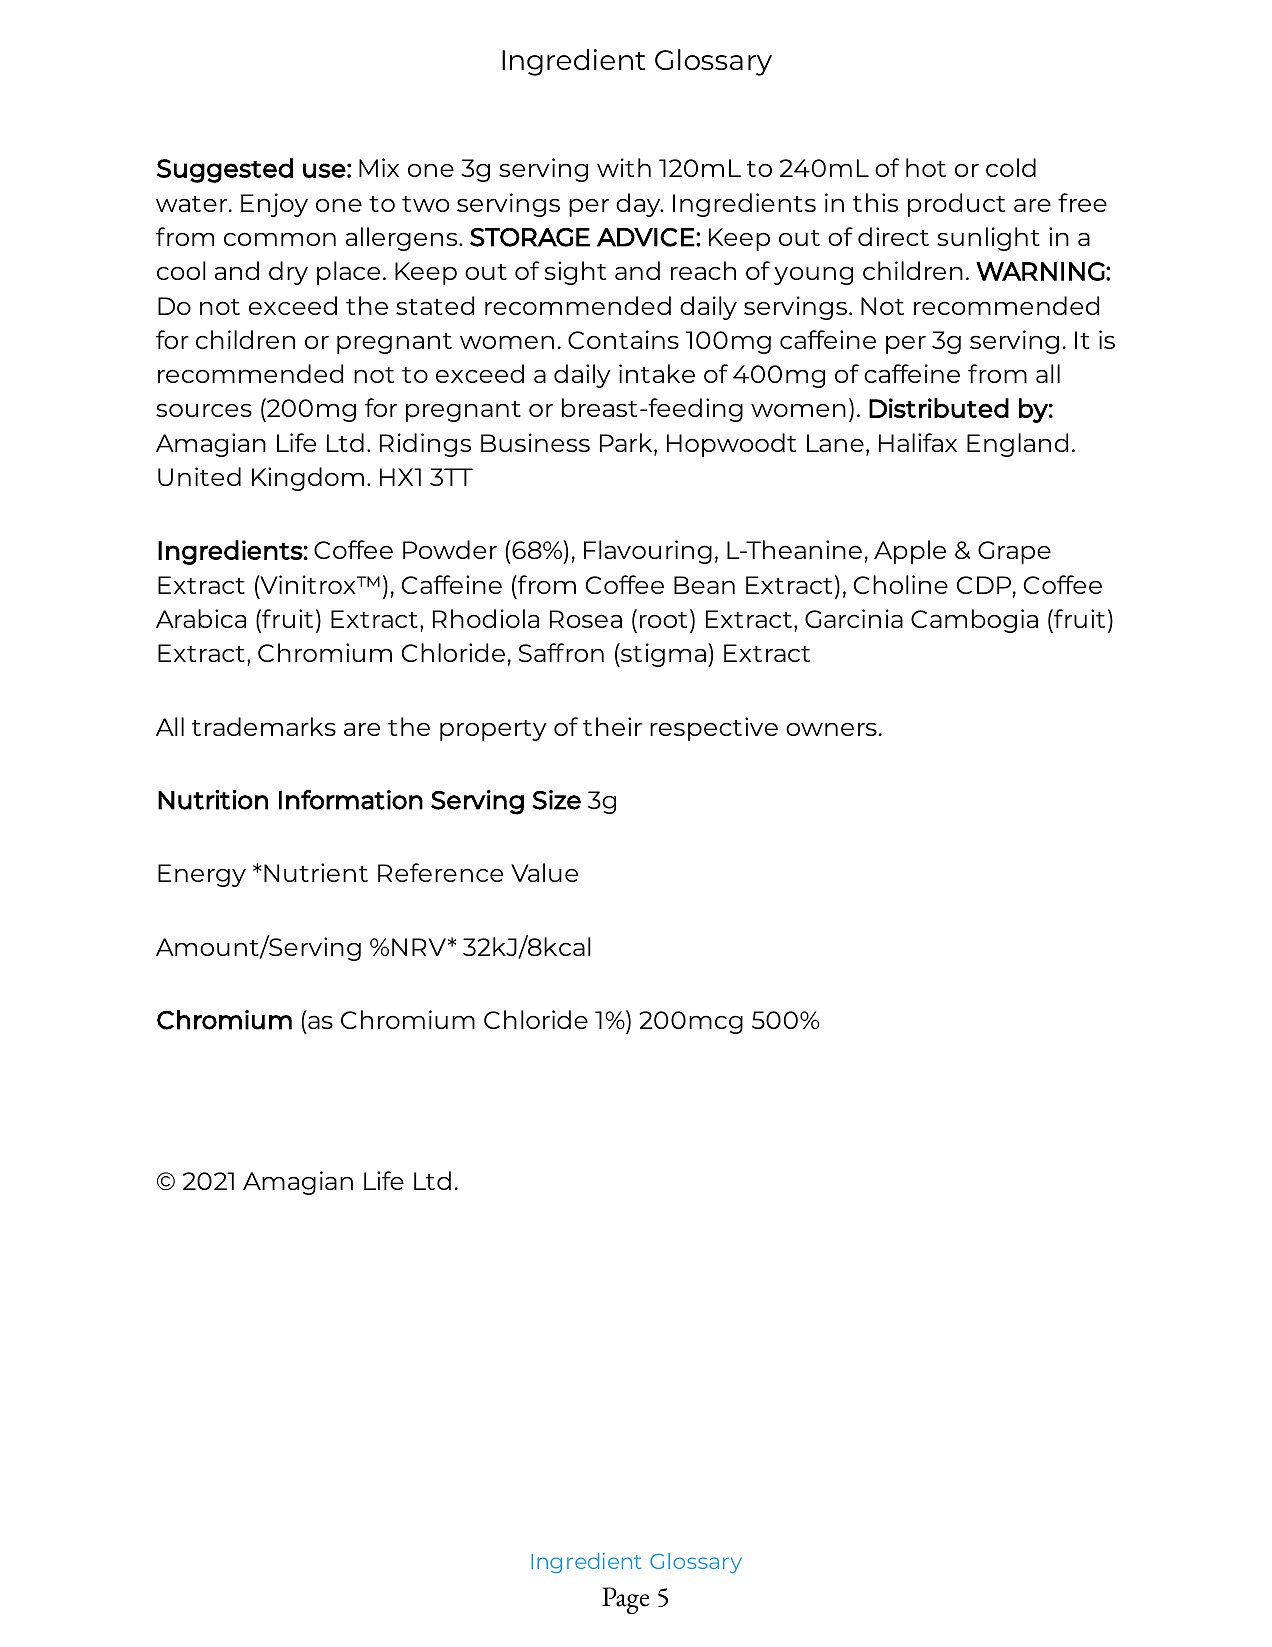  Describe the element at coordinates (639, 205) in the page. I see `day` at that location.
